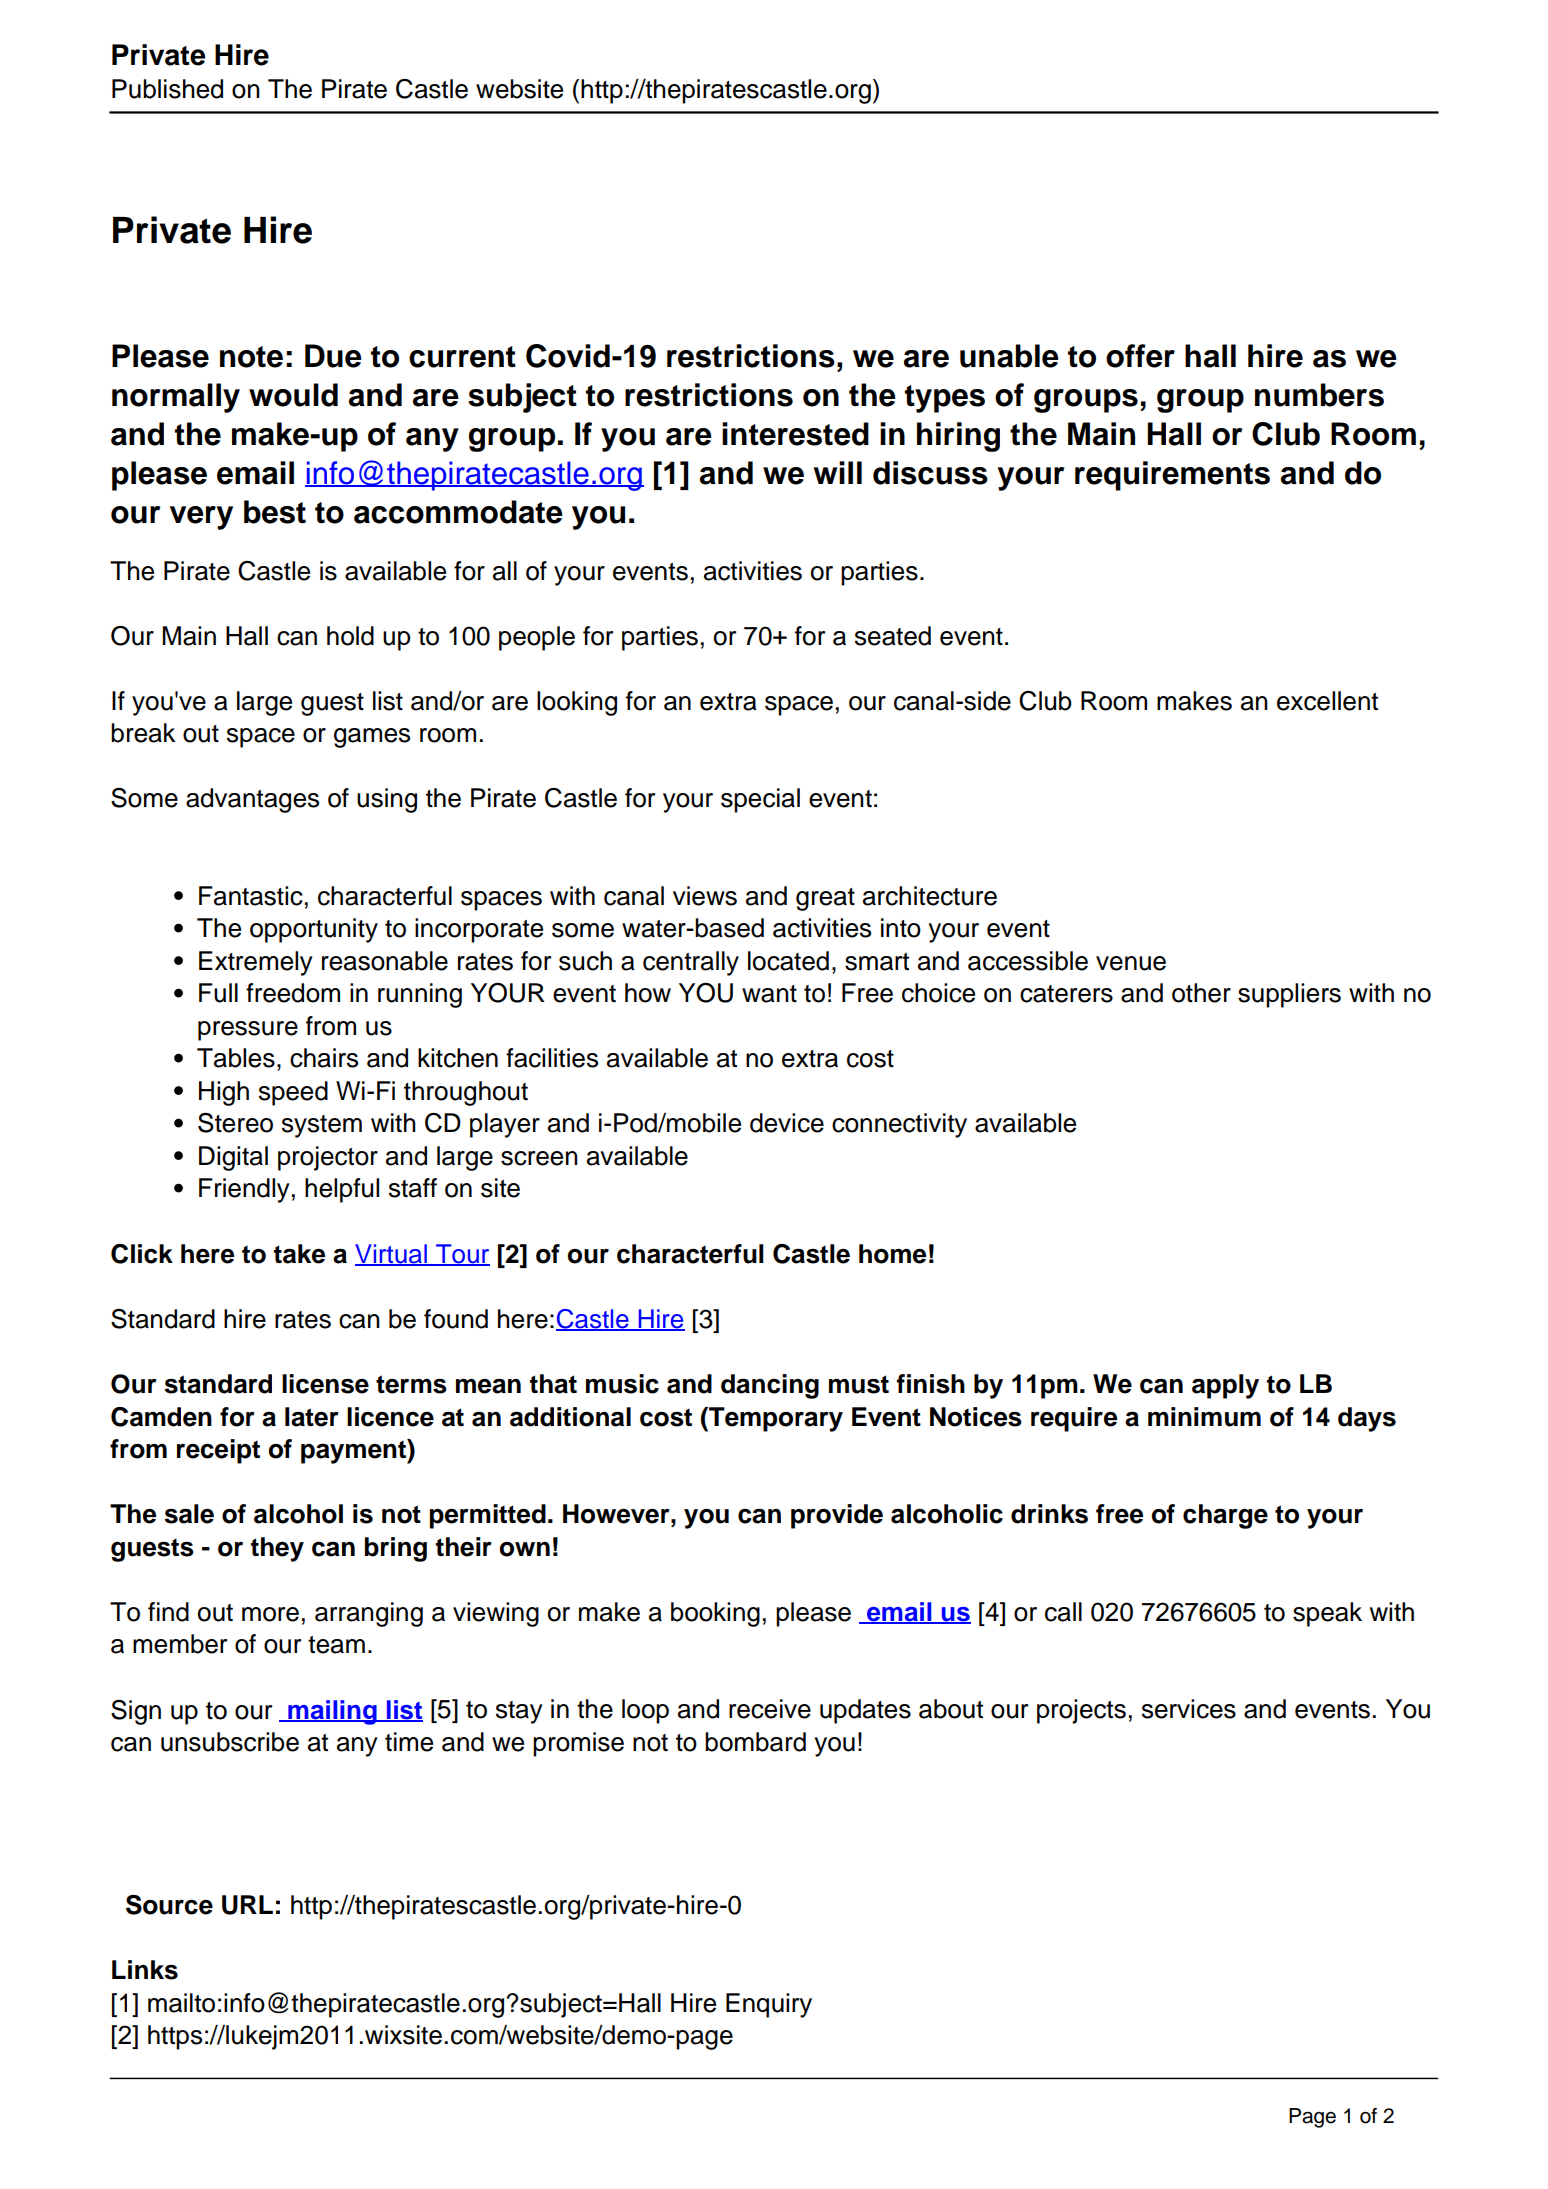 Image resolution: width=1548 pixels, height=2189 pixels. What do you see at coordinates (247, 1905) in the document?
I see `URL` at bounding box center [247, 1905].
